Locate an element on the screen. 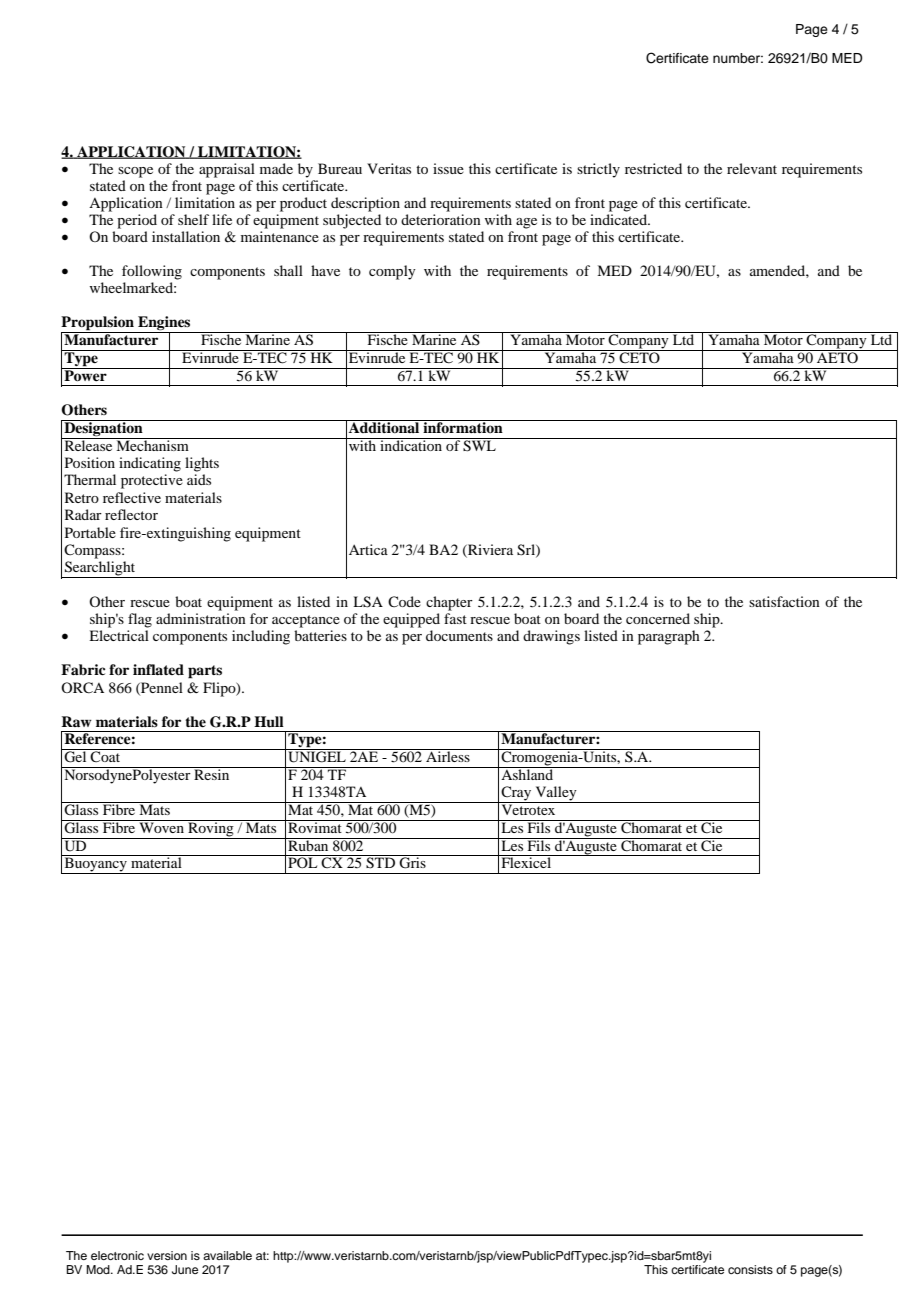 The height and width of the screenshot is (1308, 924). version is located at coordinates (167, 1255).
